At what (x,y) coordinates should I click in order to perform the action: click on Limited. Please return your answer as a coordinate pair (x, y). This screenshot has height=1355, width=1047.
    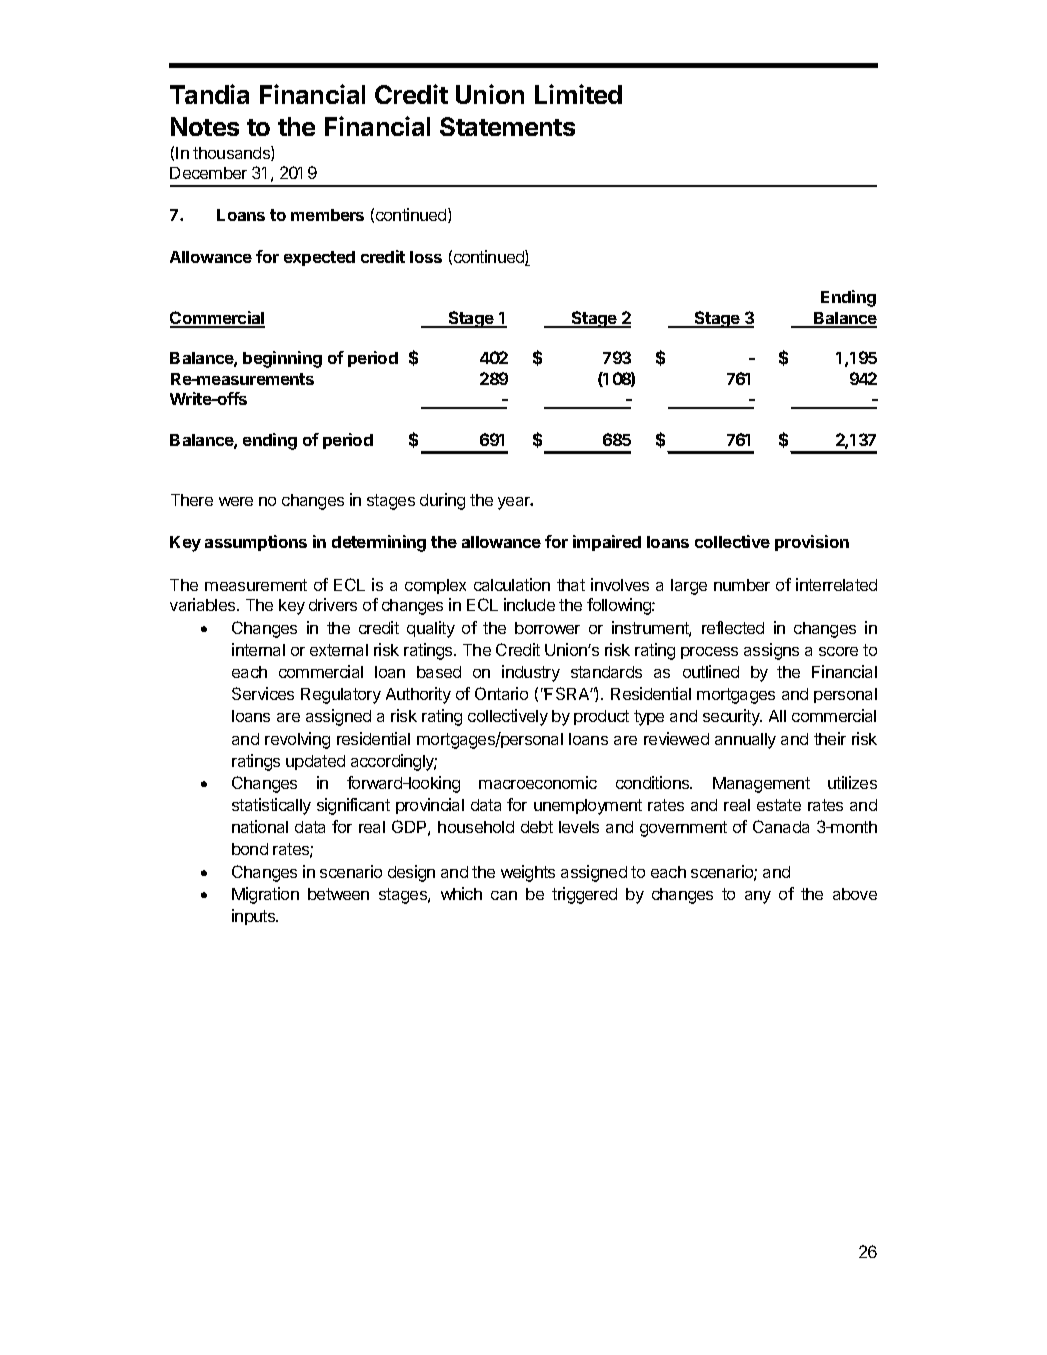
    Looking at the image, I should click on (578, 94).
